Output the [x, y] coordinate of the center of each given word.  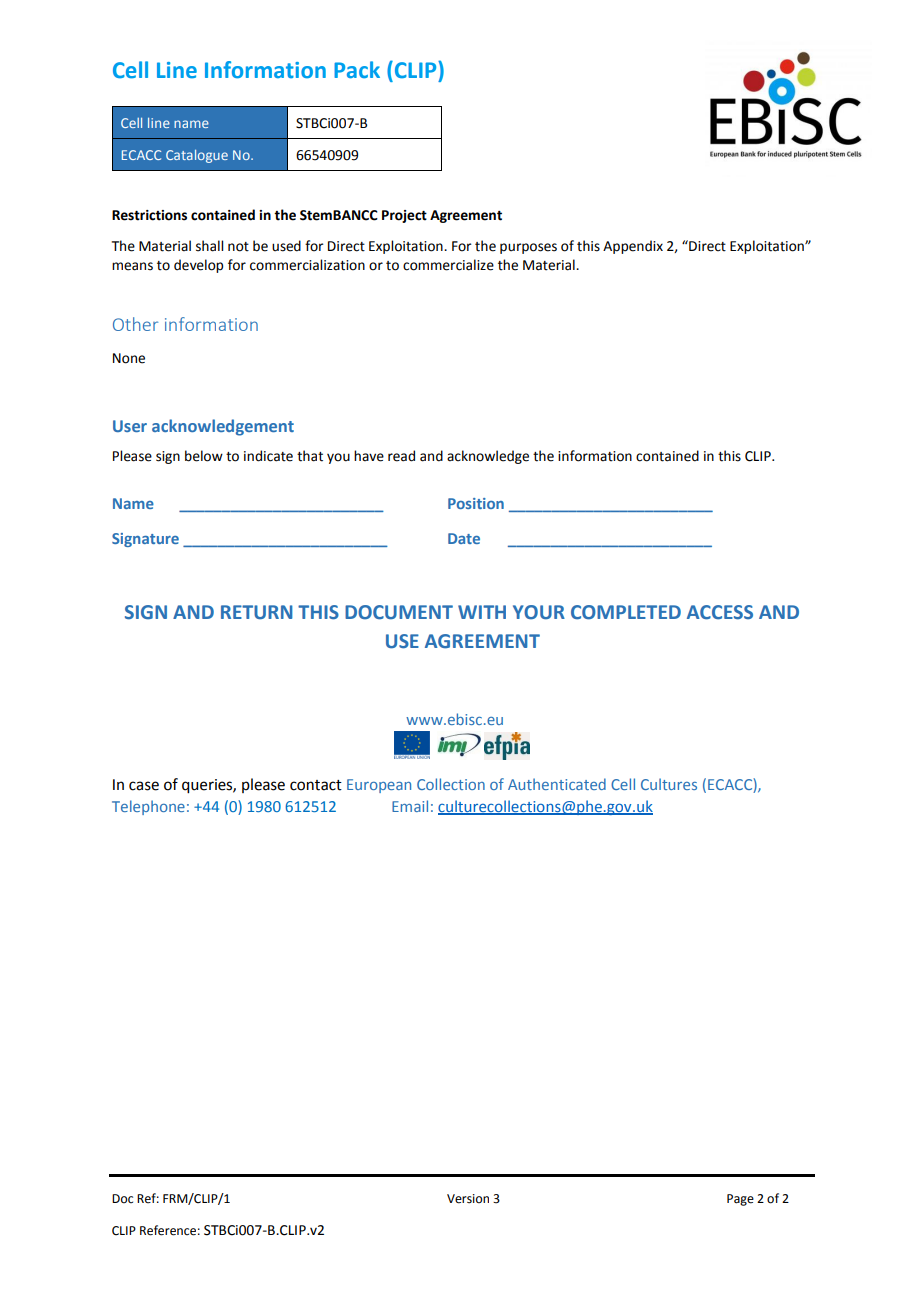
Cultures [669, 784]
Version [468, 1199]
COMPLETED [626, 612]
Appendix [633, 247]
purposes [528, 248]
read [401, 456]
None [129, 358]
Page [740, 1200]
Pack [357, 70]
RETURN [257, 612]
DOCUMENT [399, 612]
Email [410, 806]
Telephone [148, 807]
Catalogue [197, 156]
